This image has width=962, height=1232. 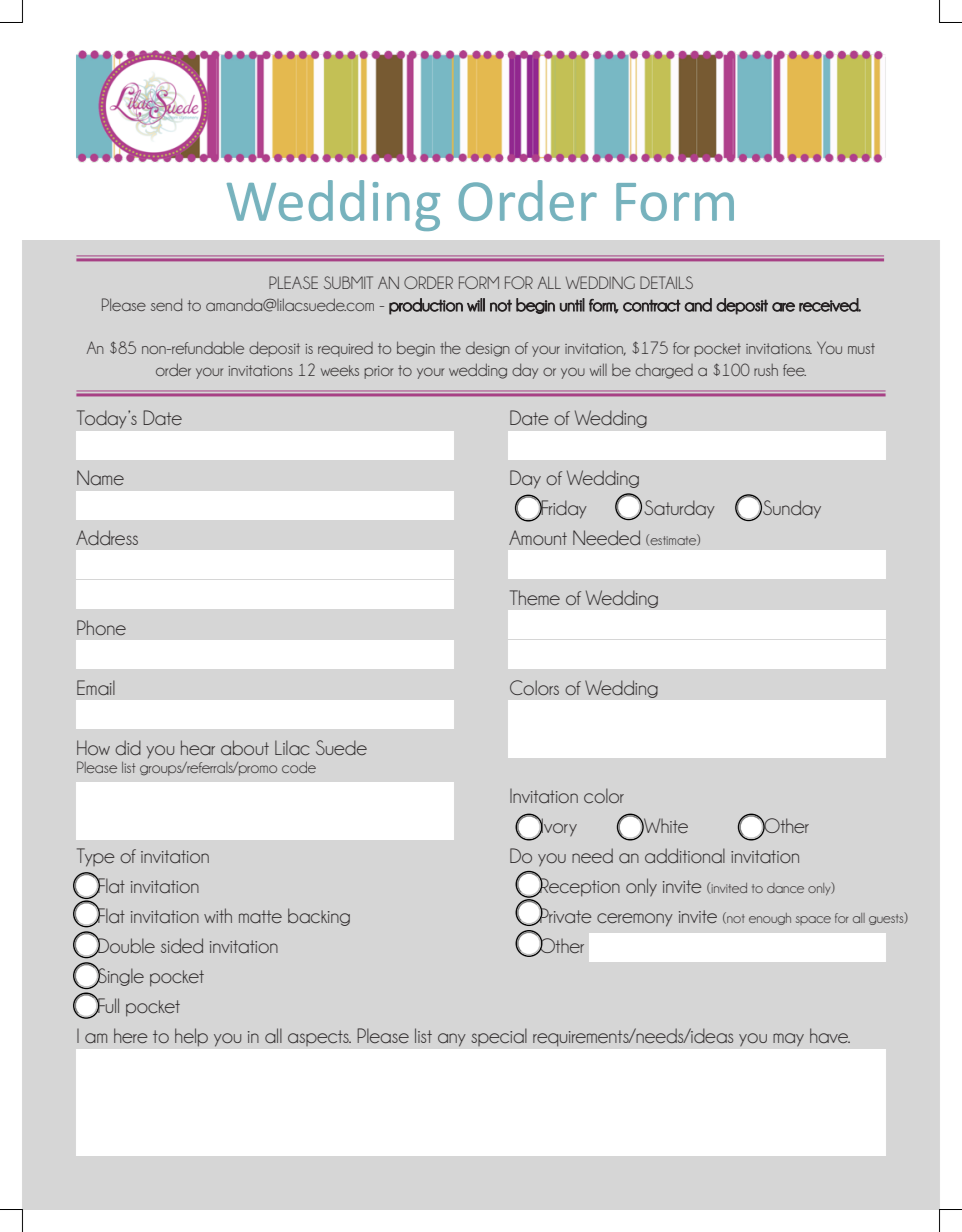 What do you see at coordinates (191, 1037) in the image?
I see `help` at bounding box center [191, 1037].
